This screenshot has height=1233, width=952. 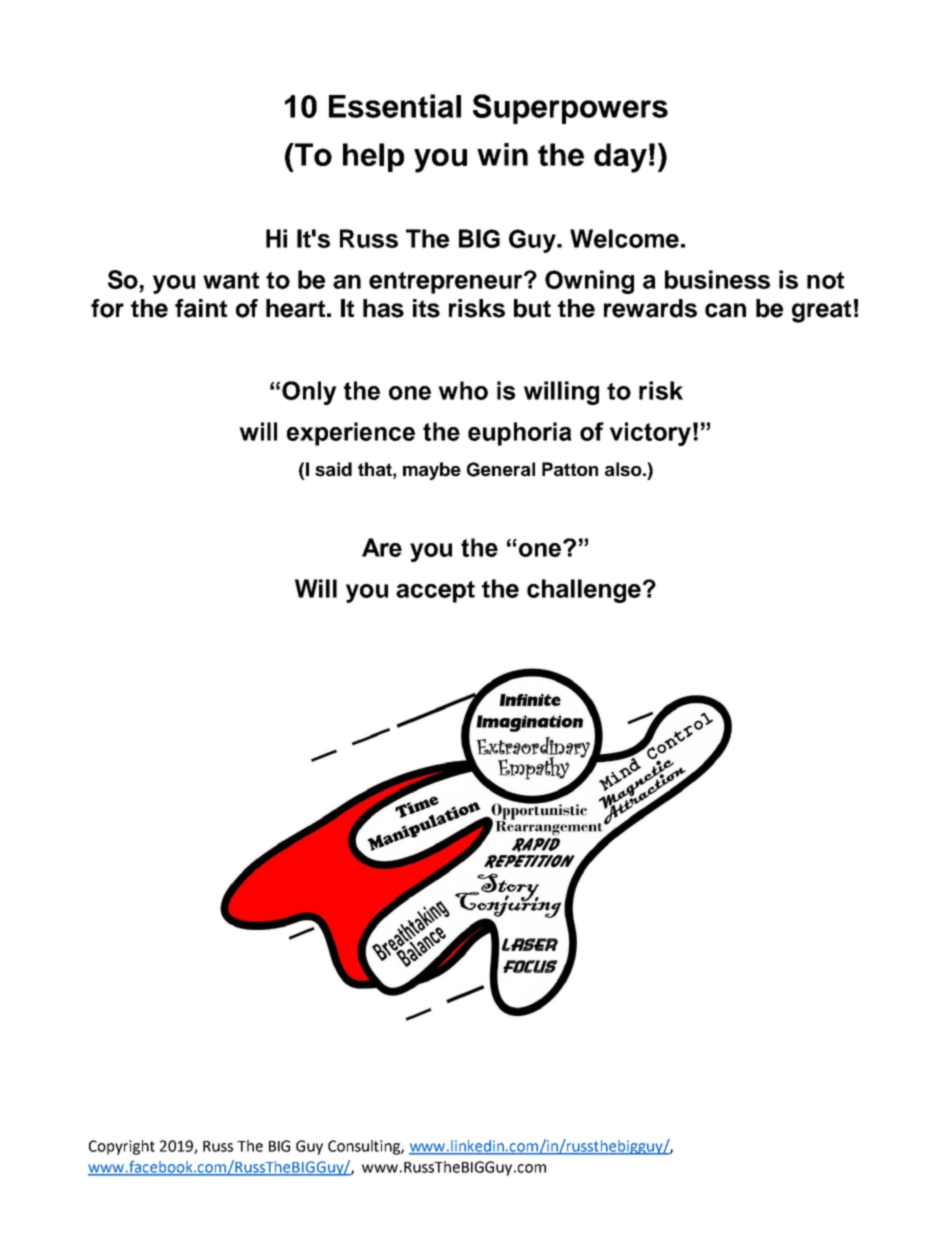 What do you see at coordinates (570, 469) in the screenshot?
I see `Patton` at bounding box center [570, 469].
